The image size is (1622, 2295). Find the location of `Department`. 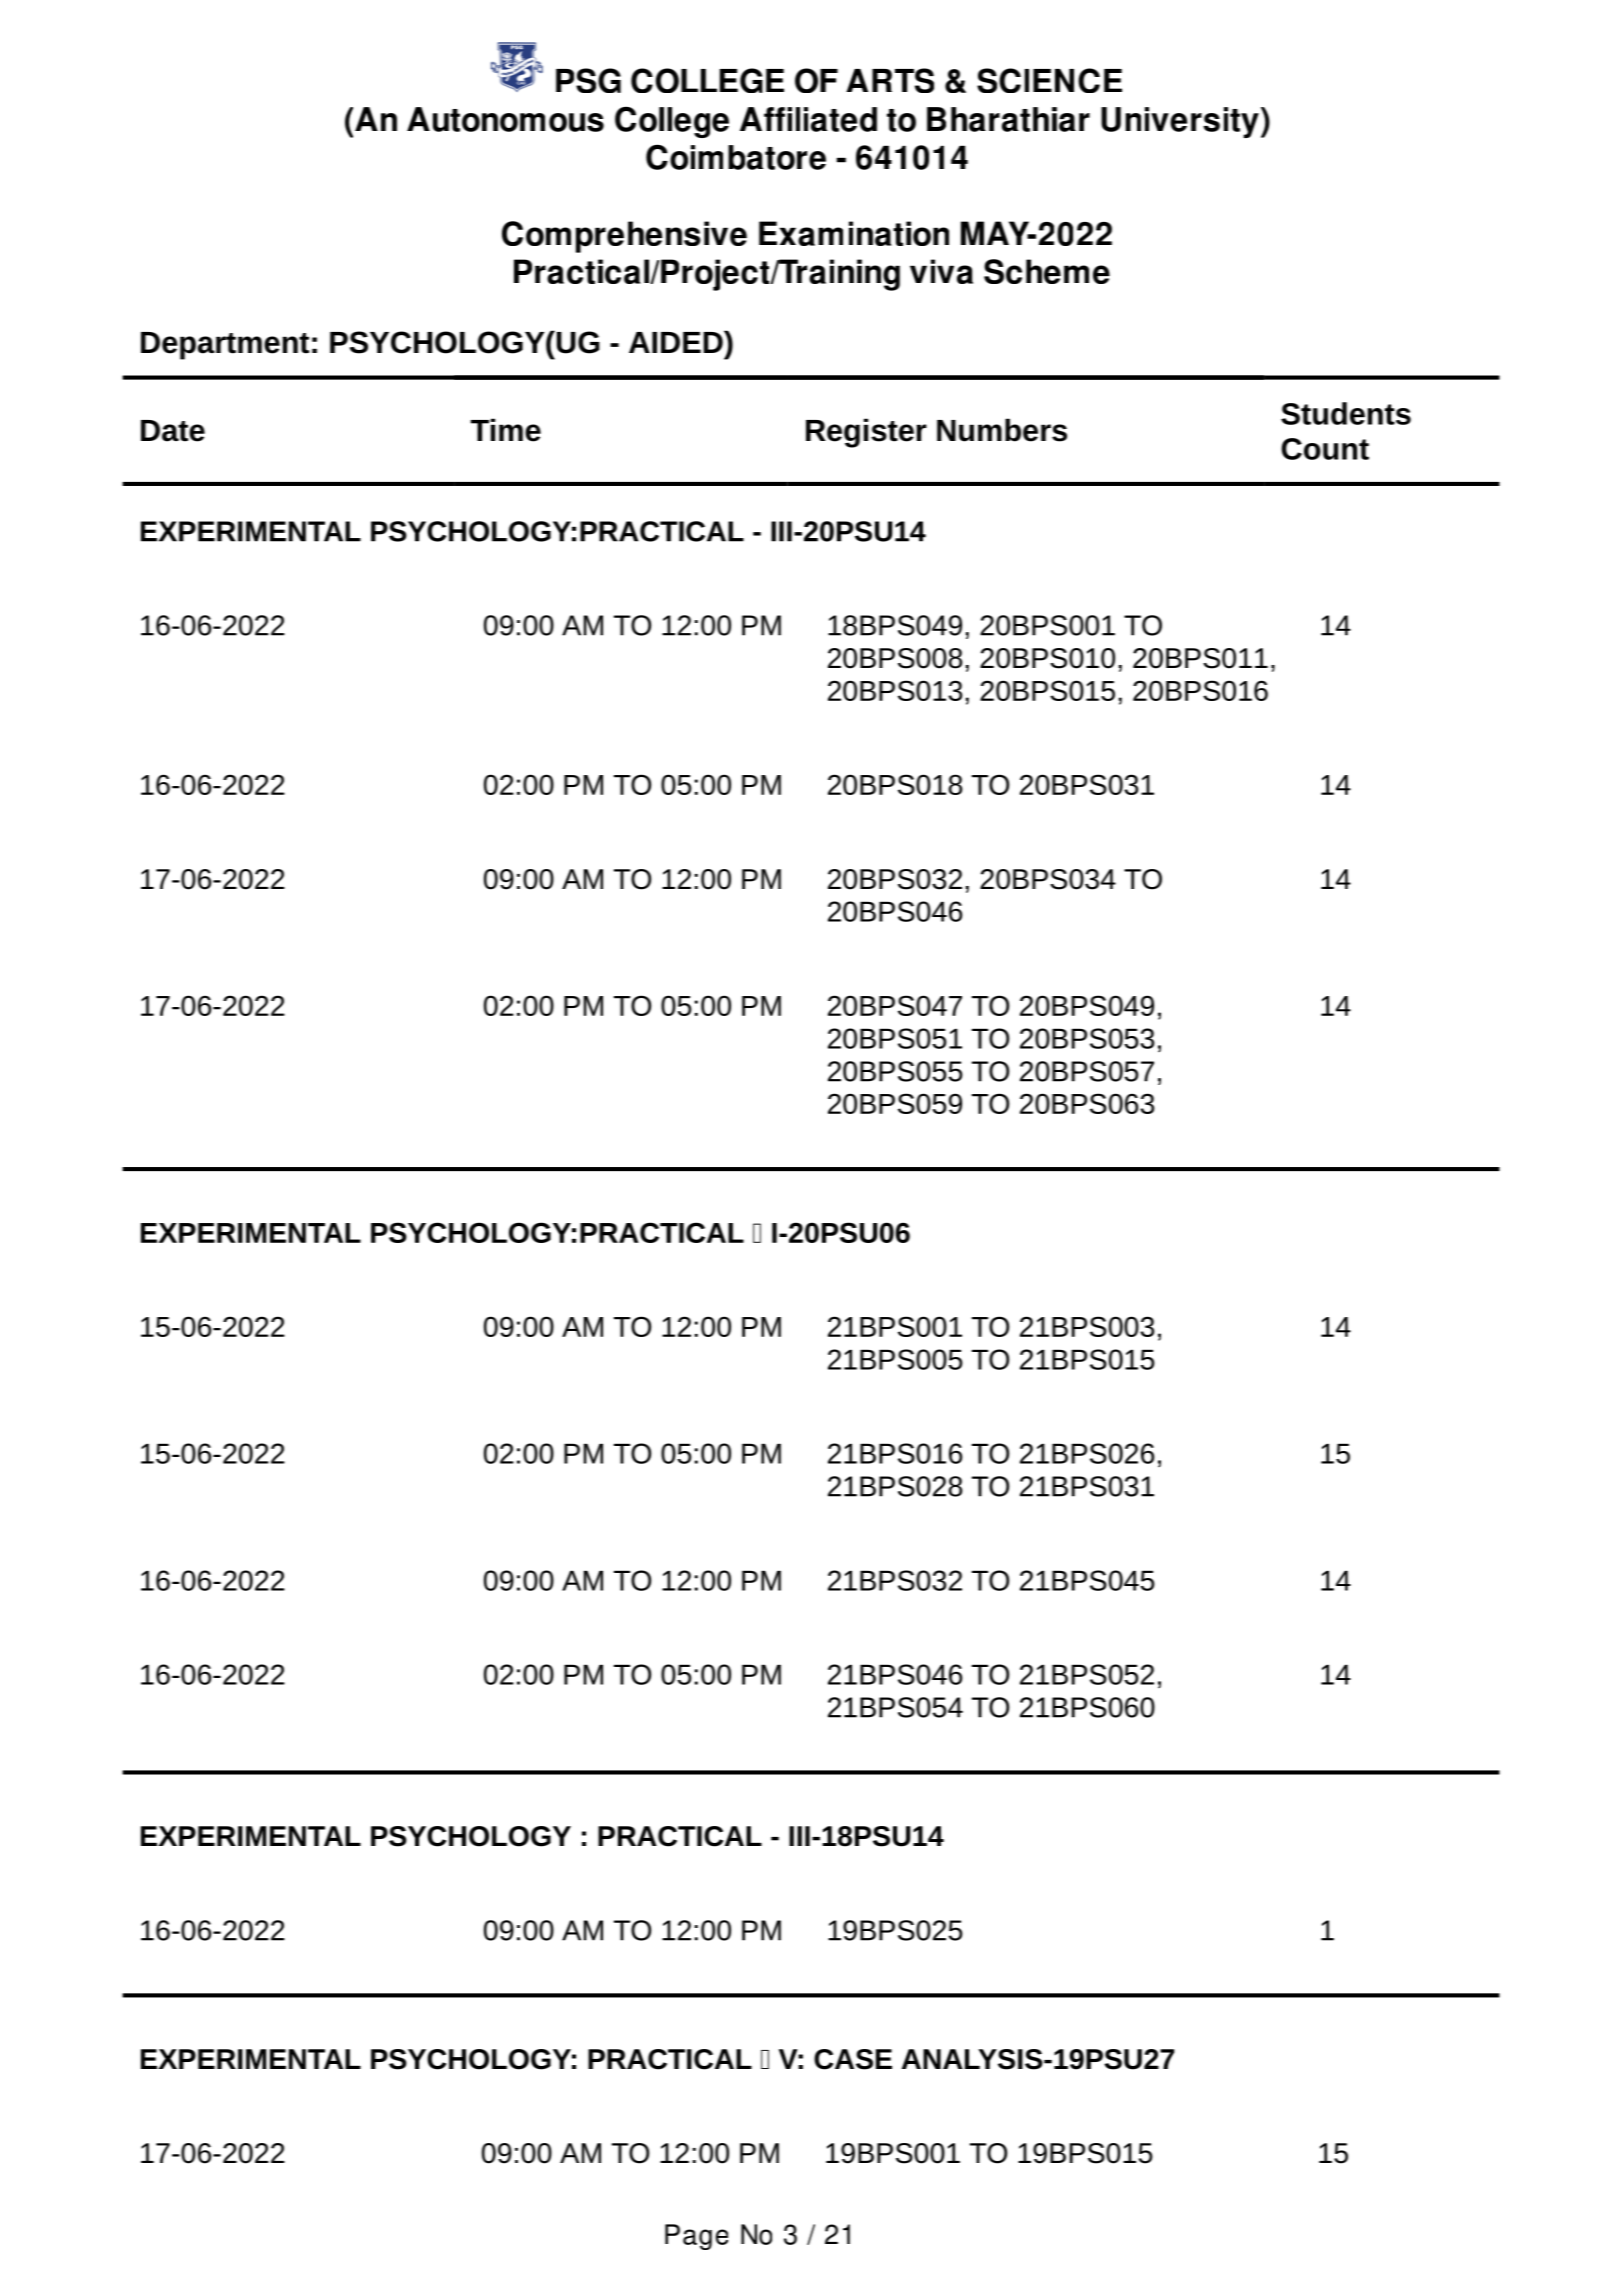

Department is located at coordinates (225, 346).
